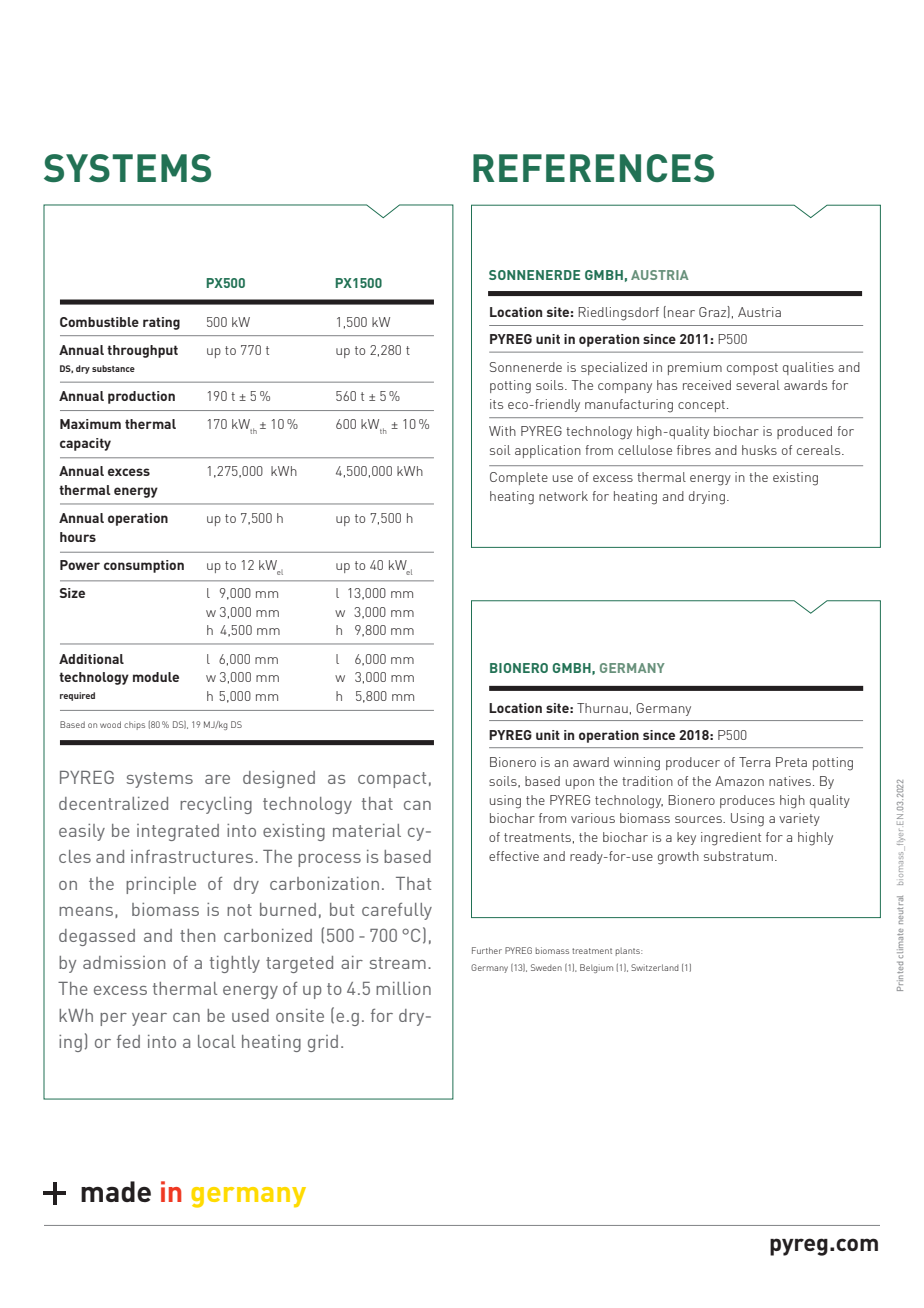  I want to click on Complete, so click(519, 478).
